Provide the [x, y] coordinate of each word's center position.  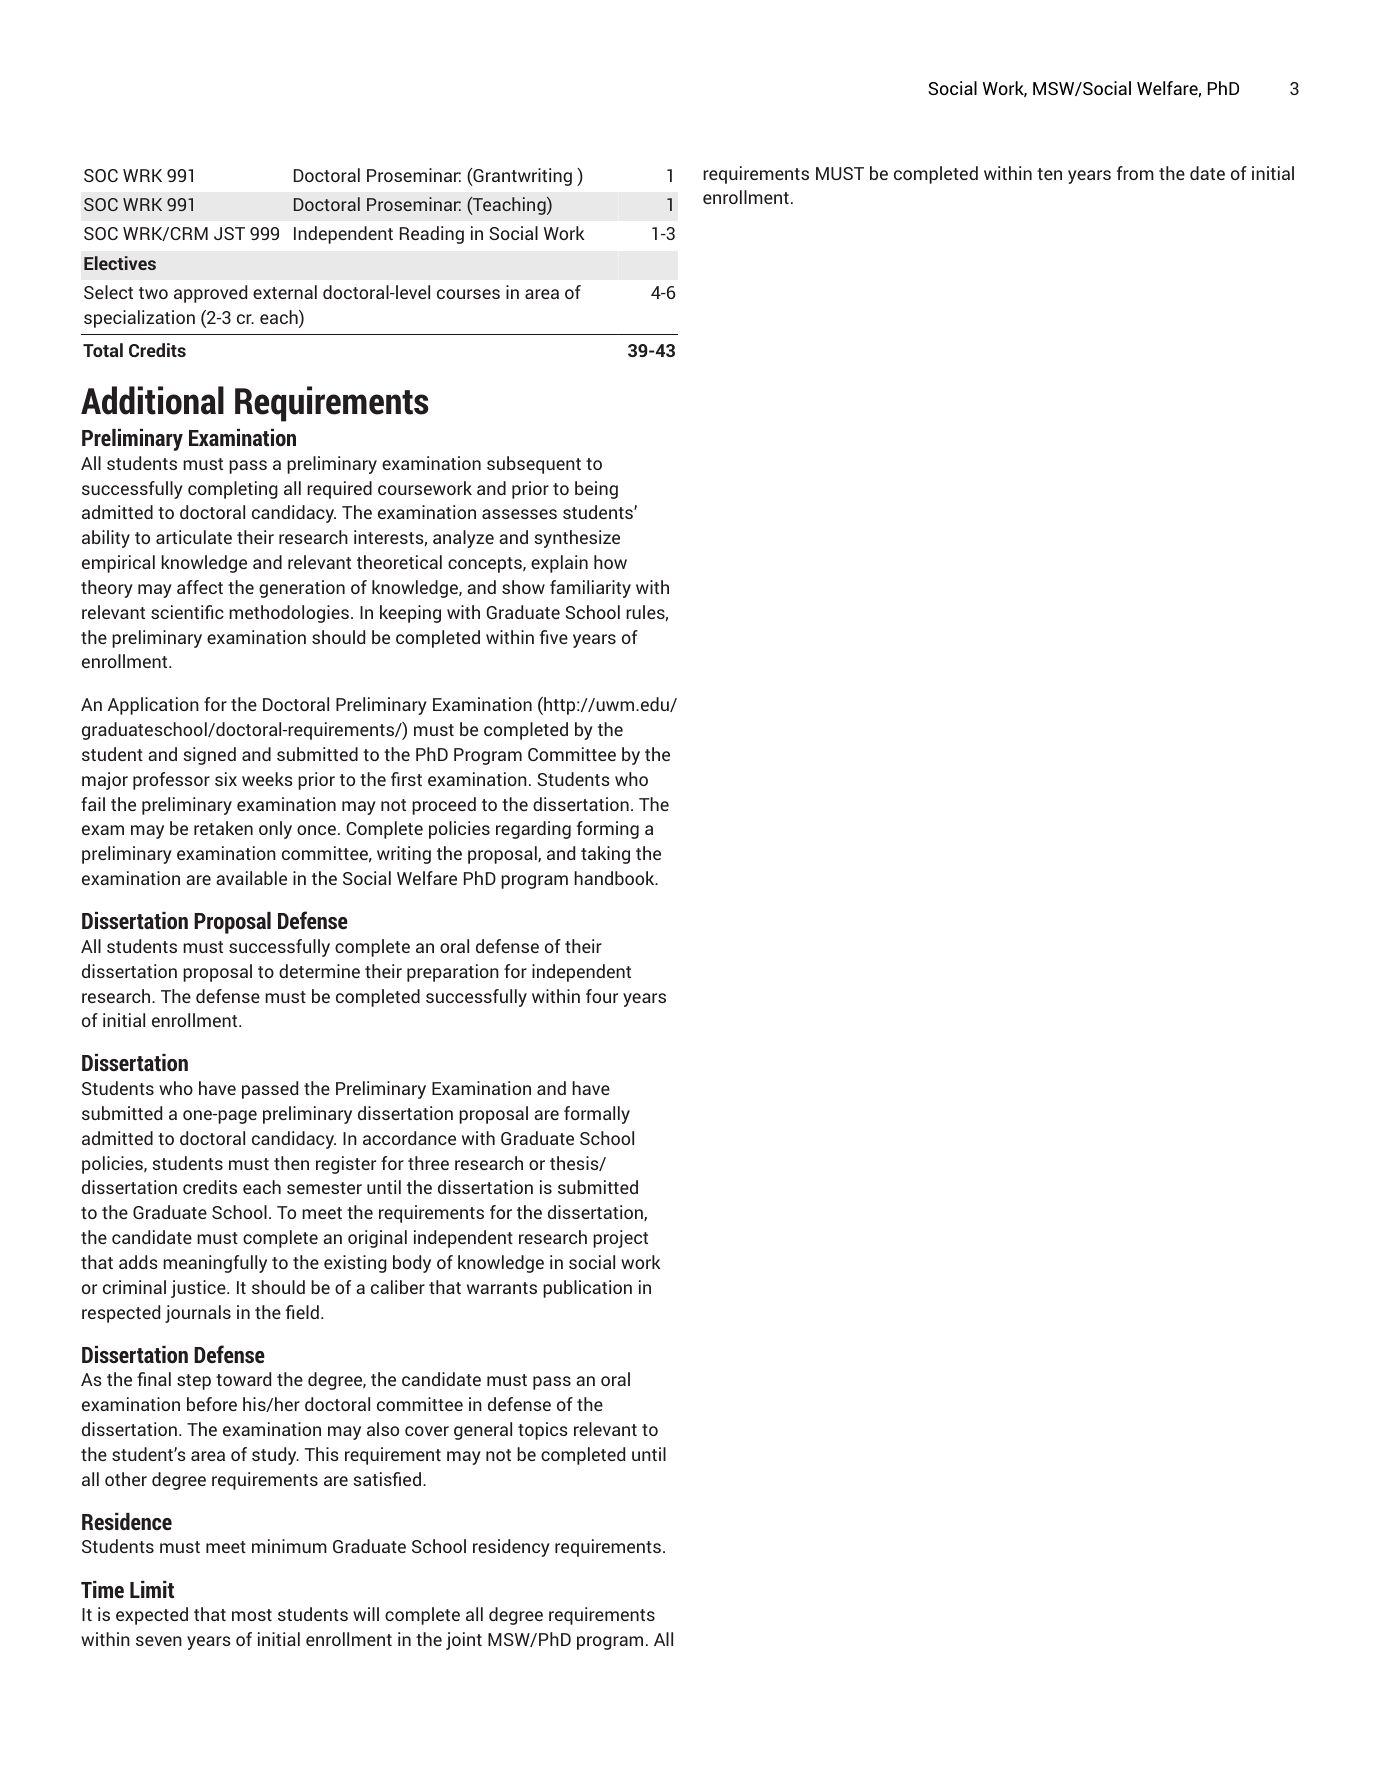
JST [229, 233]
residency [511, 1548]
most [252, 1615]
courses [468, 294]
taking [605, 855]
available [251, 878]
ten [1049, 174]
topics [543, 1431]
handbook [615, 878]
